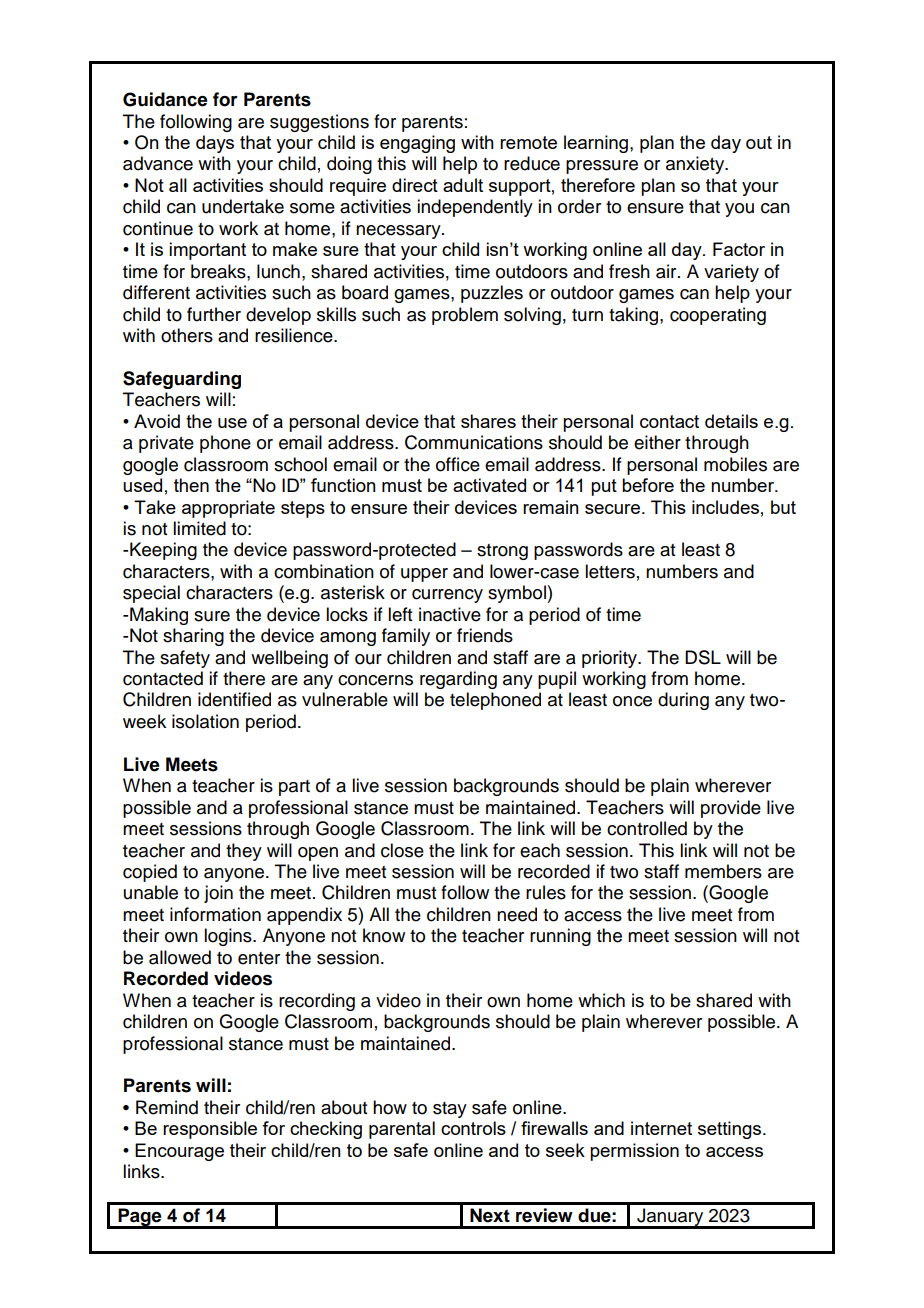  I want to click on Encourage, so click(179, 1152).
